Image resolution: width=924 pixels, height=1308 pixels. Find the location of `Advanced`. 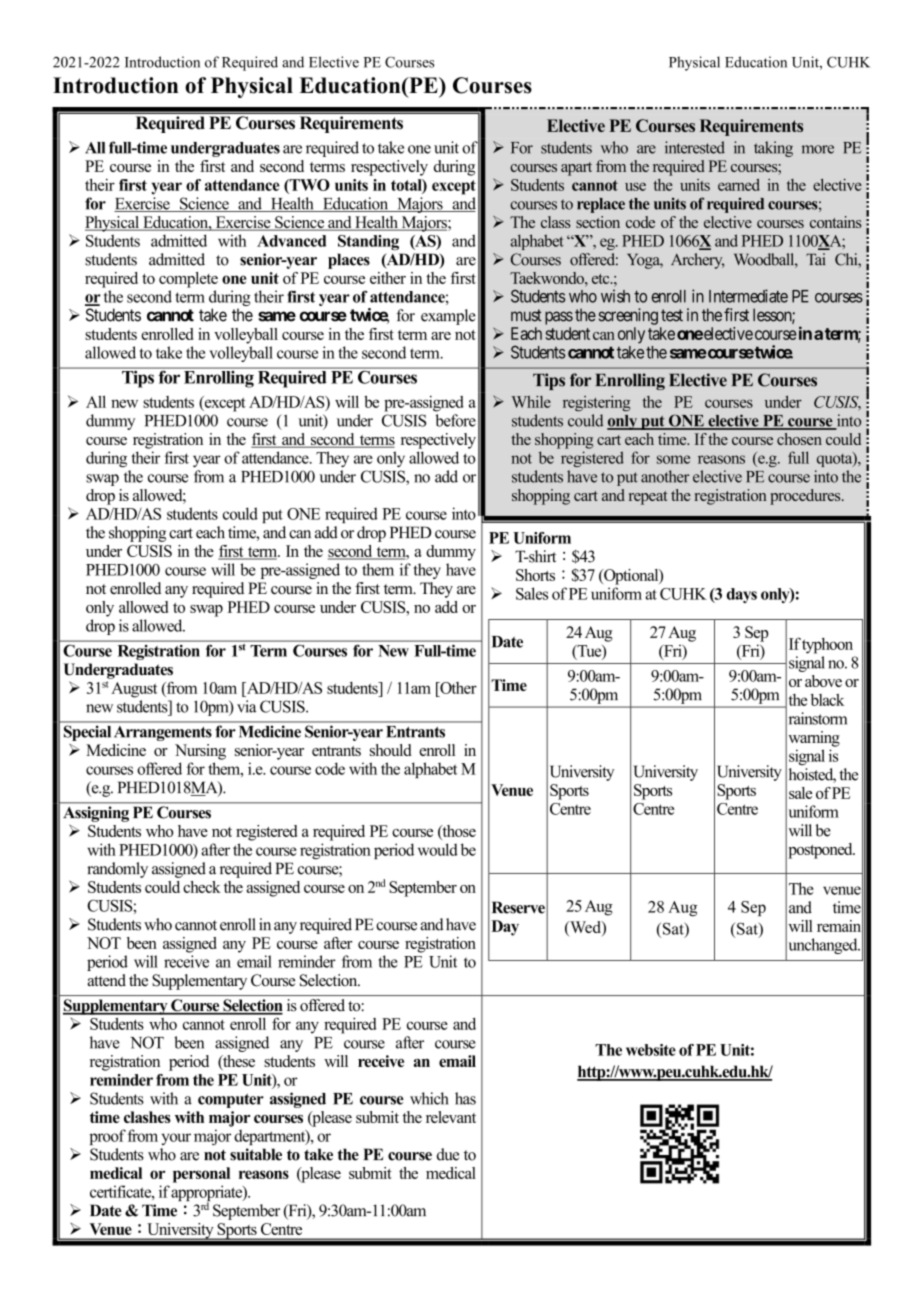

Advanced is located at coordinates (291, 241).
